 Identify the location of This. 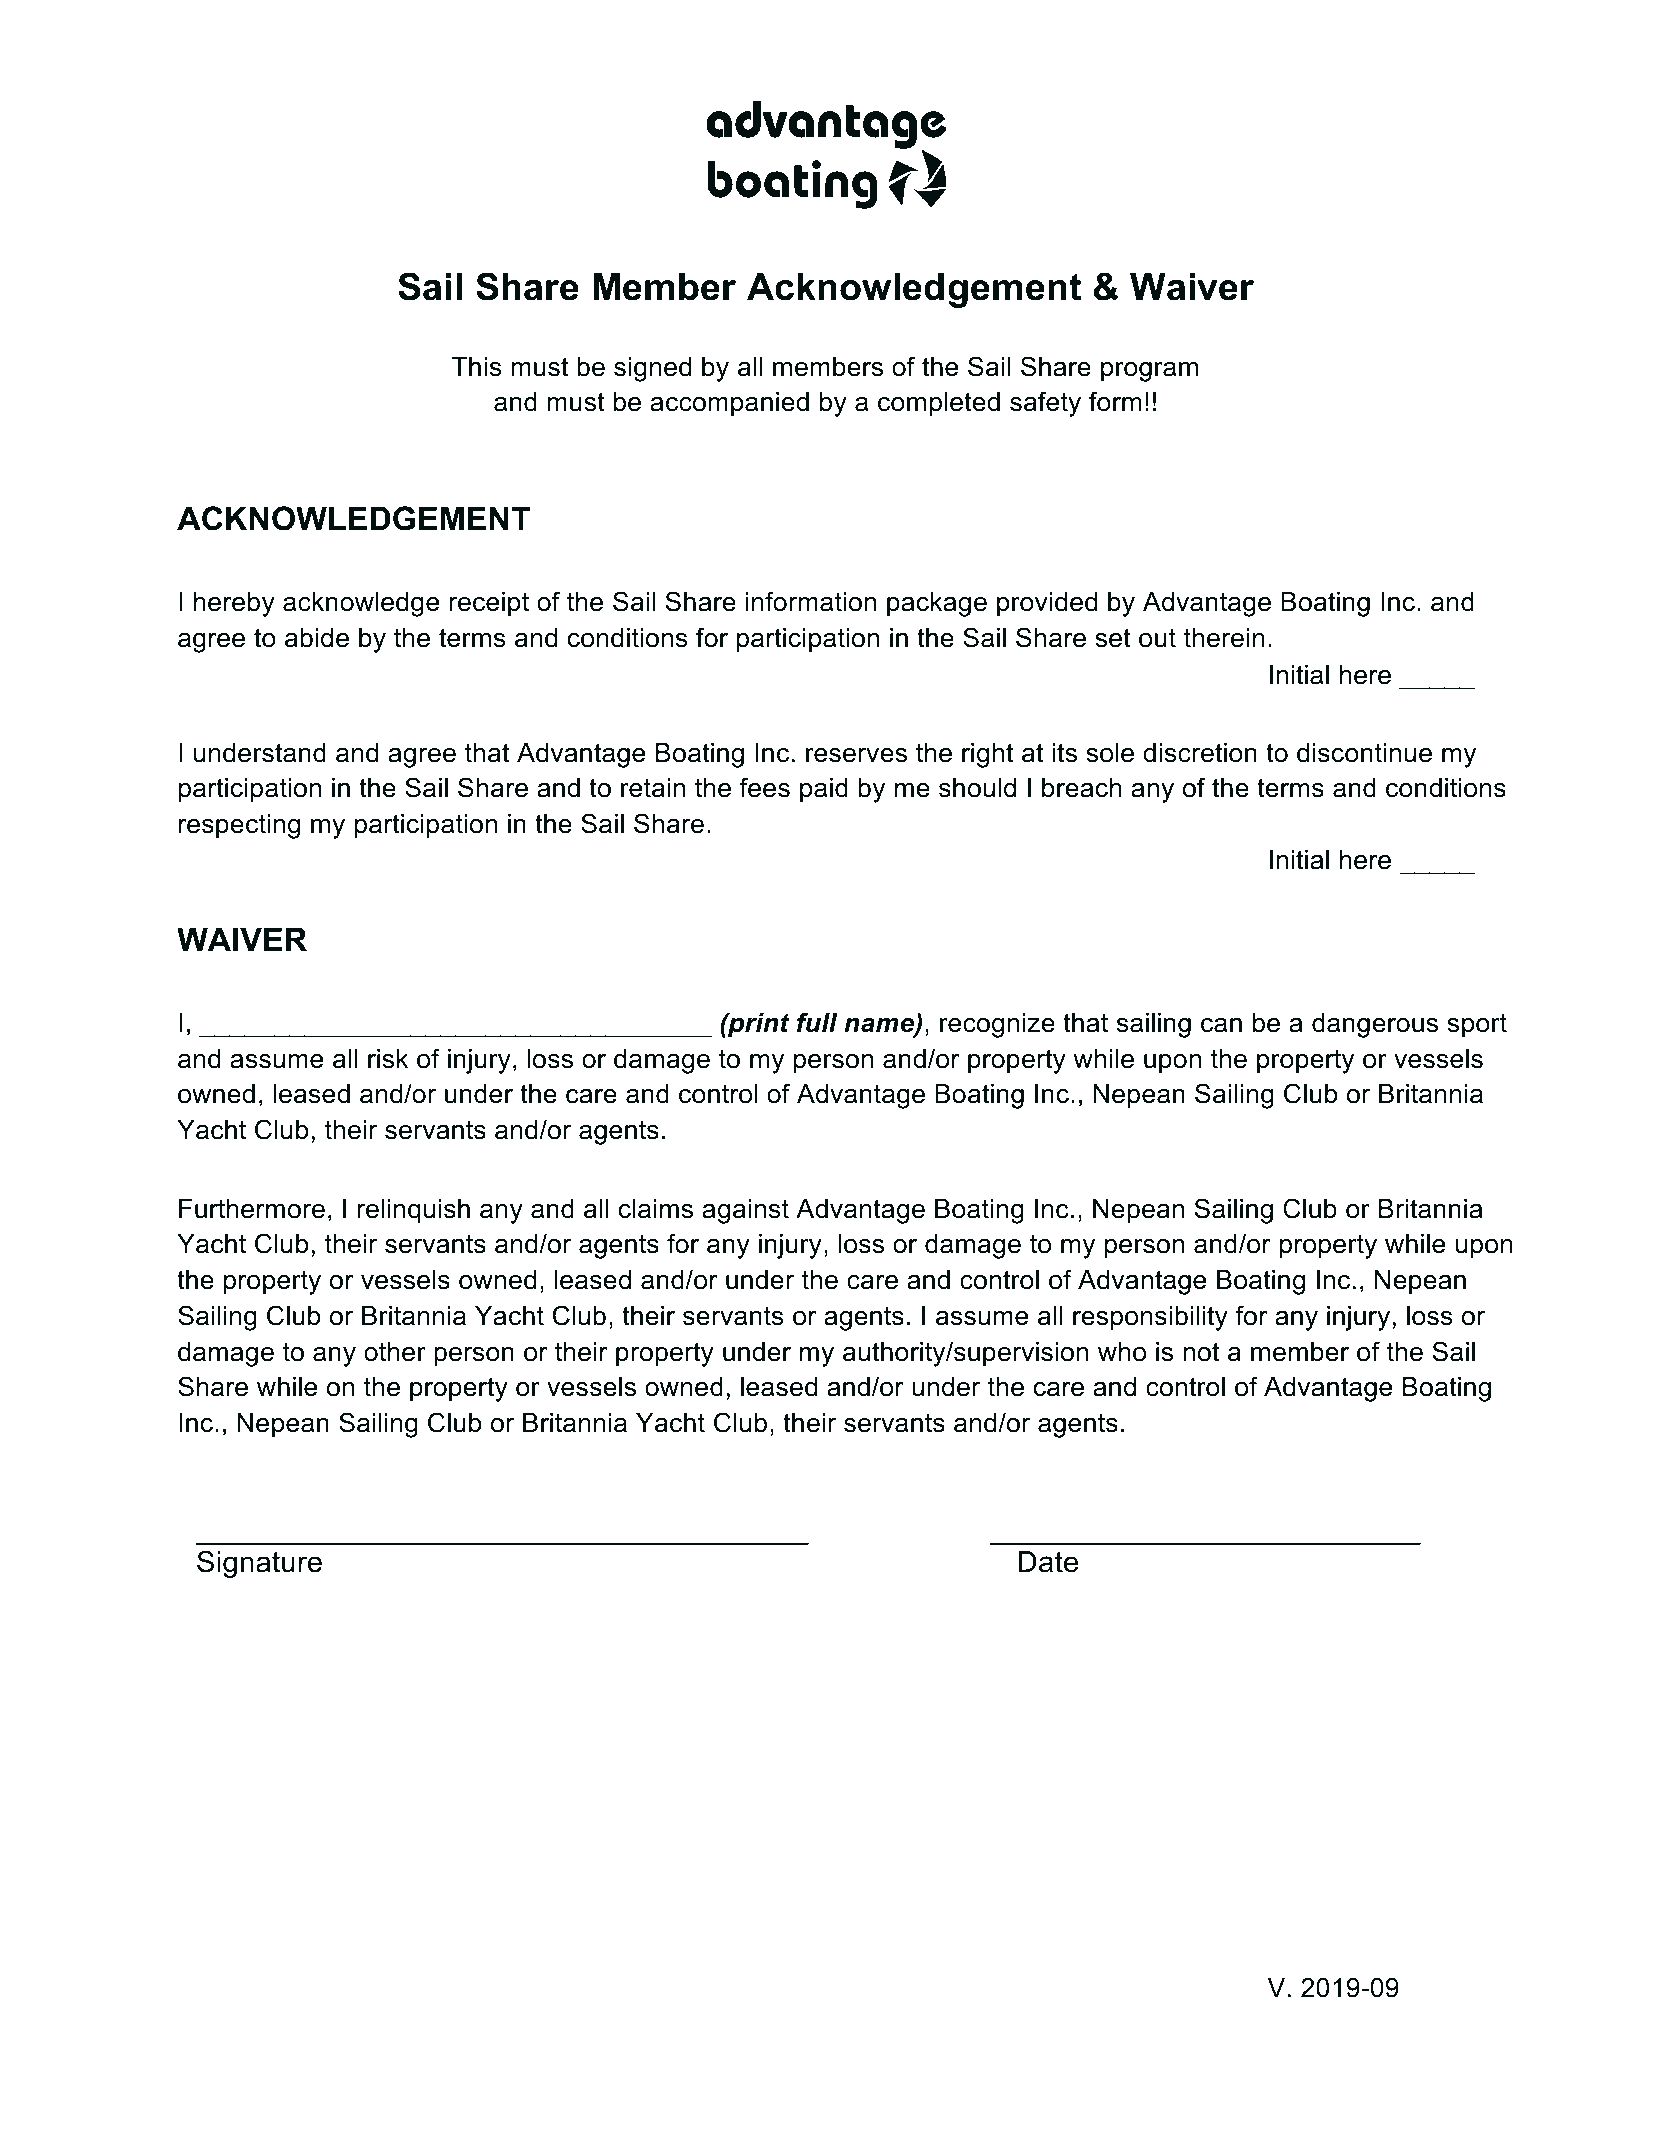
(477, 367).
